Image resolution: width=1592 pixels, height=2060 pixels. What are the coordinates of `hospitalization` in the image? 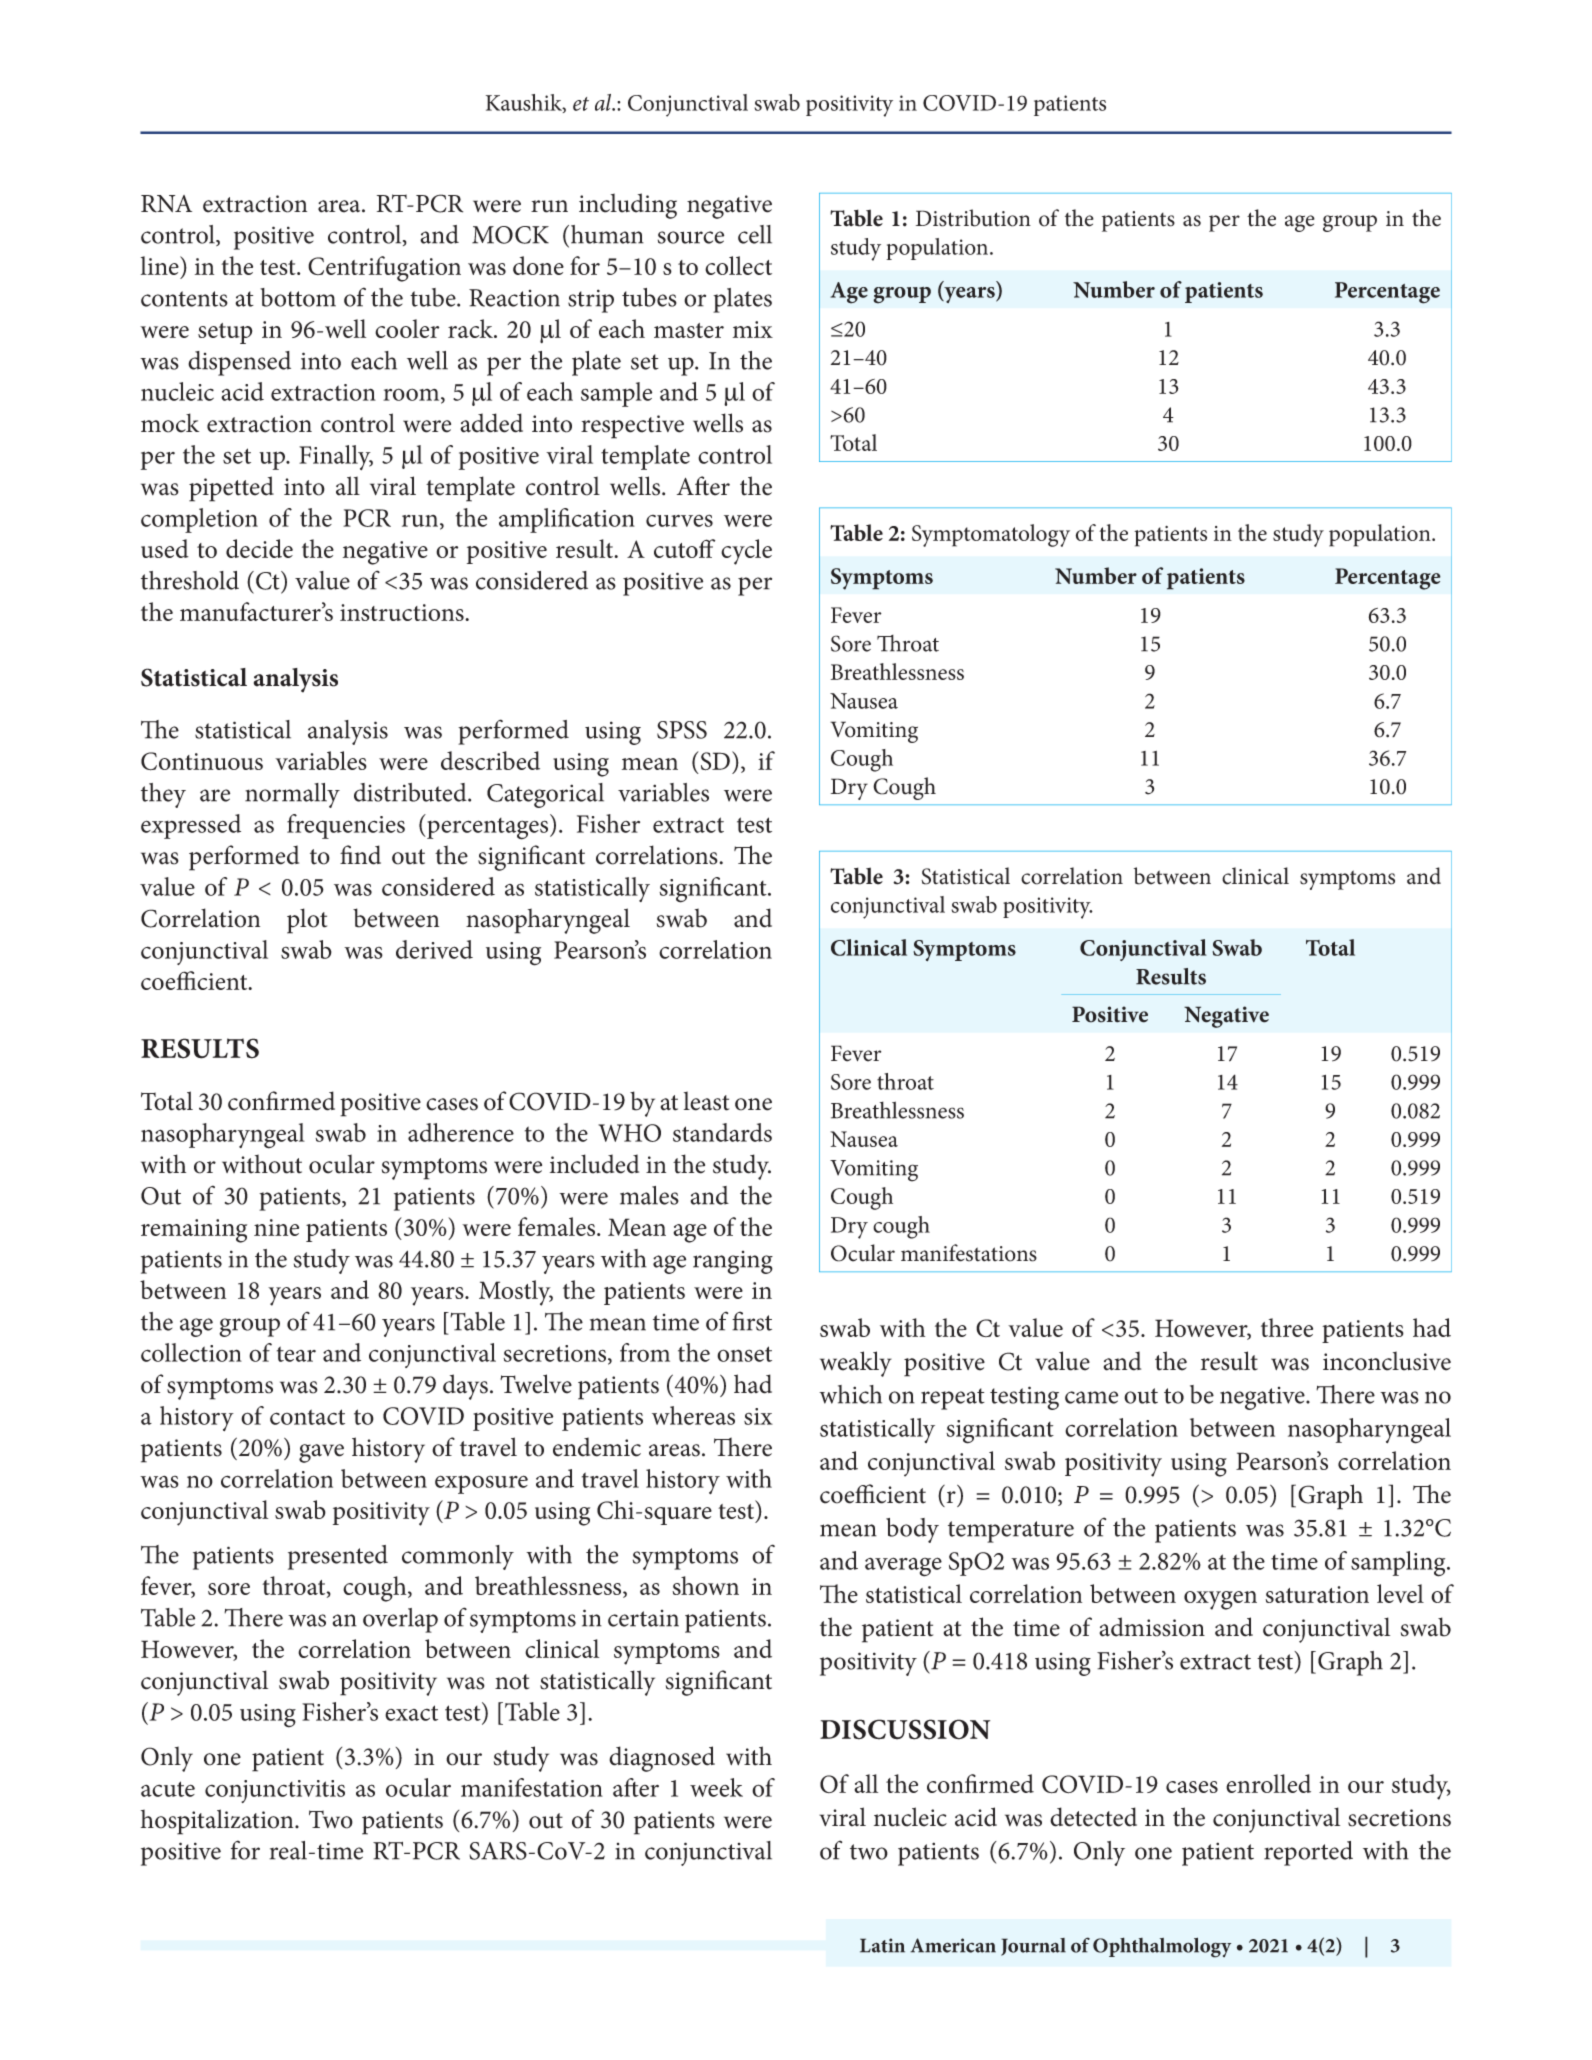 It's located at (218, 1822).
